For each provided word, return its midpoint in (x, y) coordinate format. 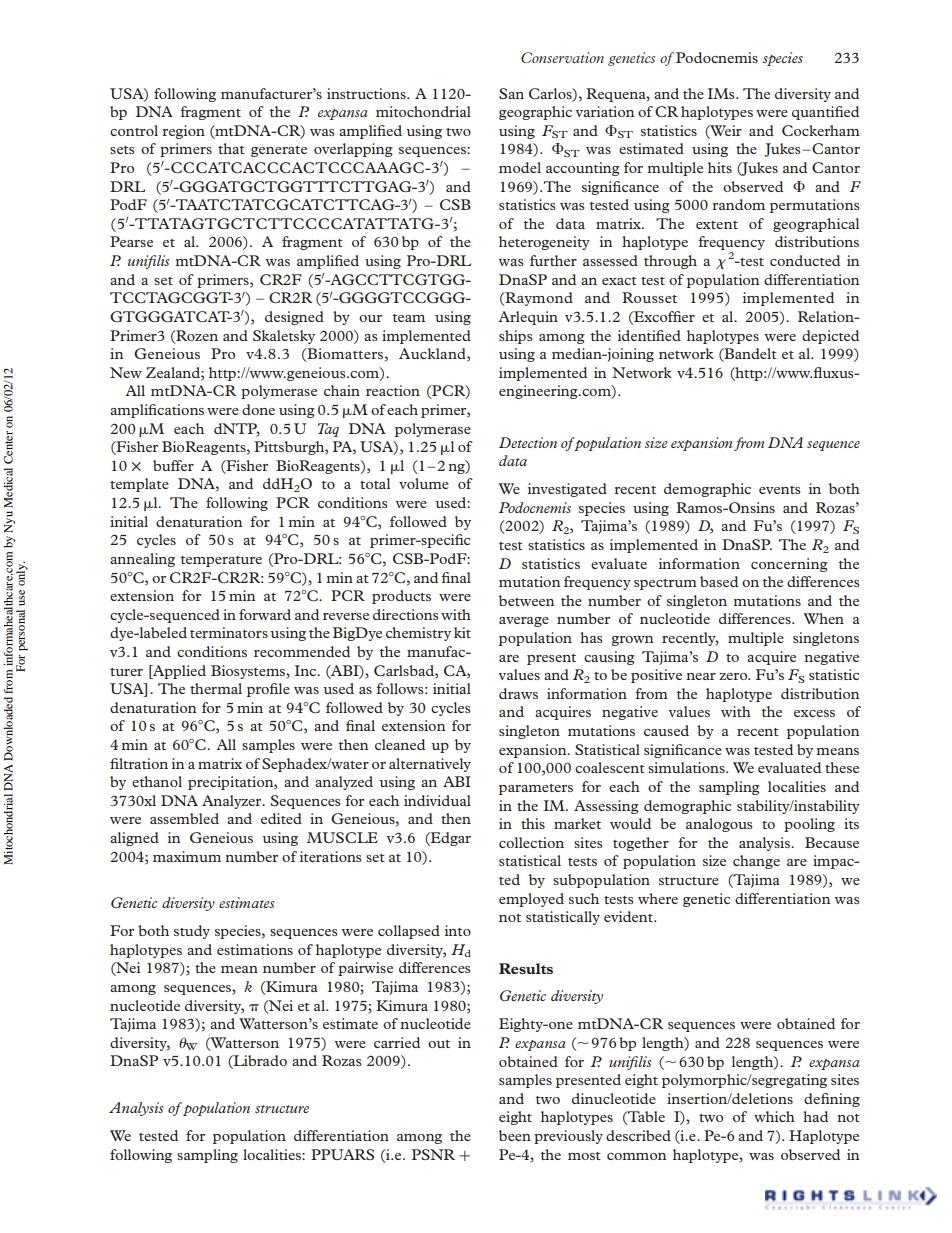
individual (437, 800)
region (183, 132)
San (511, 93)
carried (397, 1042)
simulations (687, 767)
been (515, 1135)
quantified (825, 113)
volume (424, 483)
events (779, 490)
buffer (173, 465)
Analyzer (233, 802)
